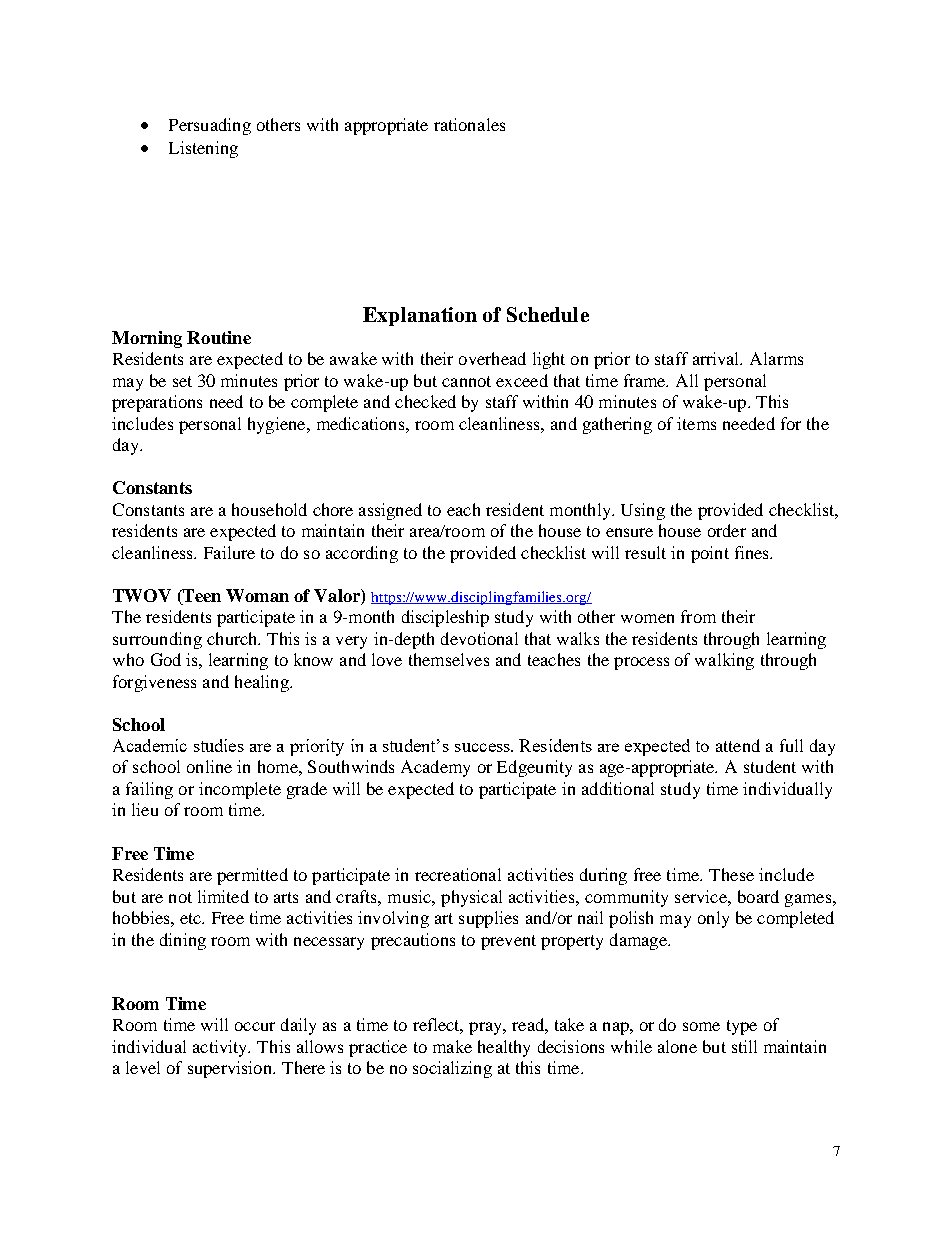  I want to click on arrival, so click(717, 358).
